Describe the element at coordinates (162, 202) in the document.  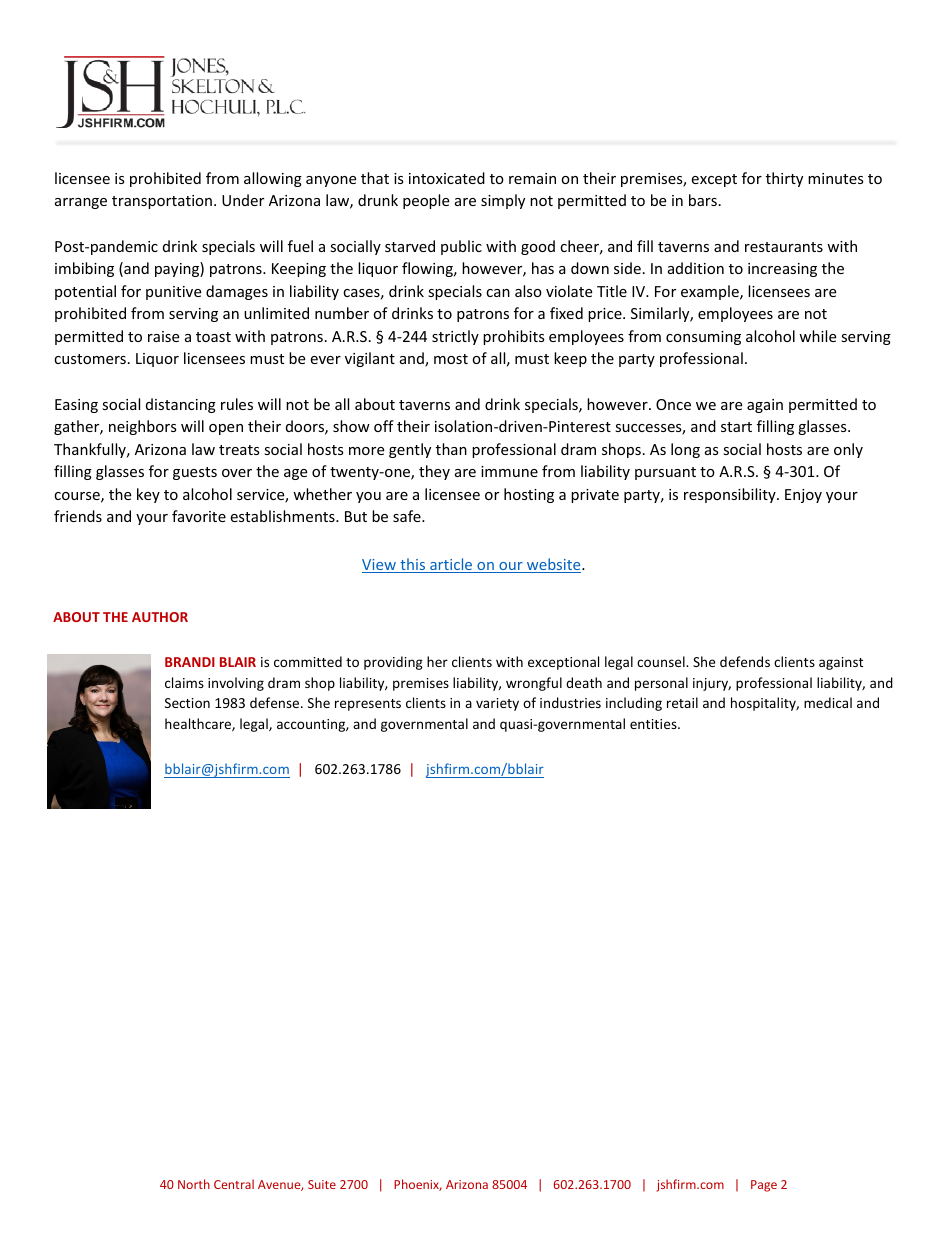
I see `transportation` at that location.
